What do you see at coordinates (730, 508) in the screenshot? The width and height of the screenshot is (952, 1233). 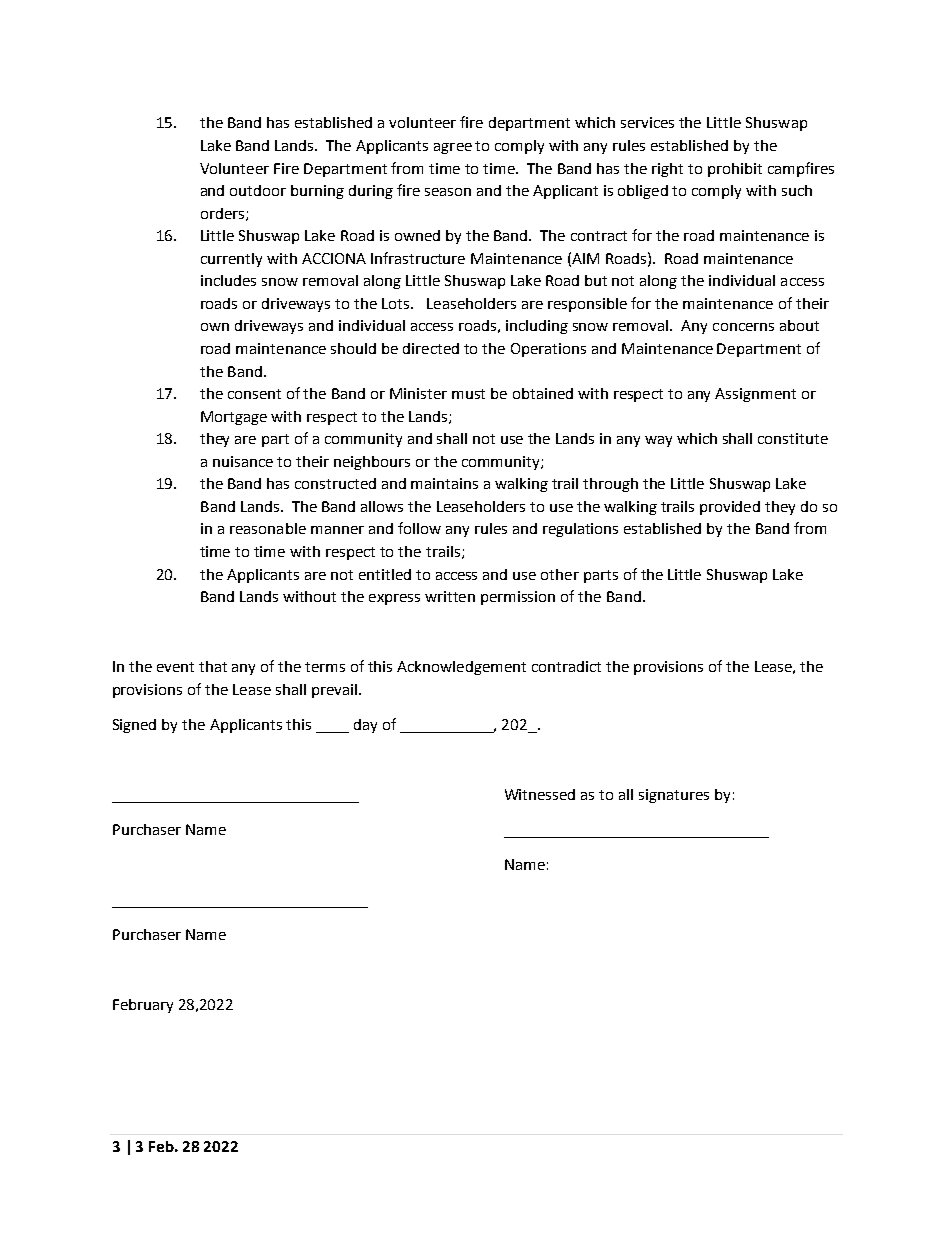 I see `provided` at bounding box center [730, 508].
